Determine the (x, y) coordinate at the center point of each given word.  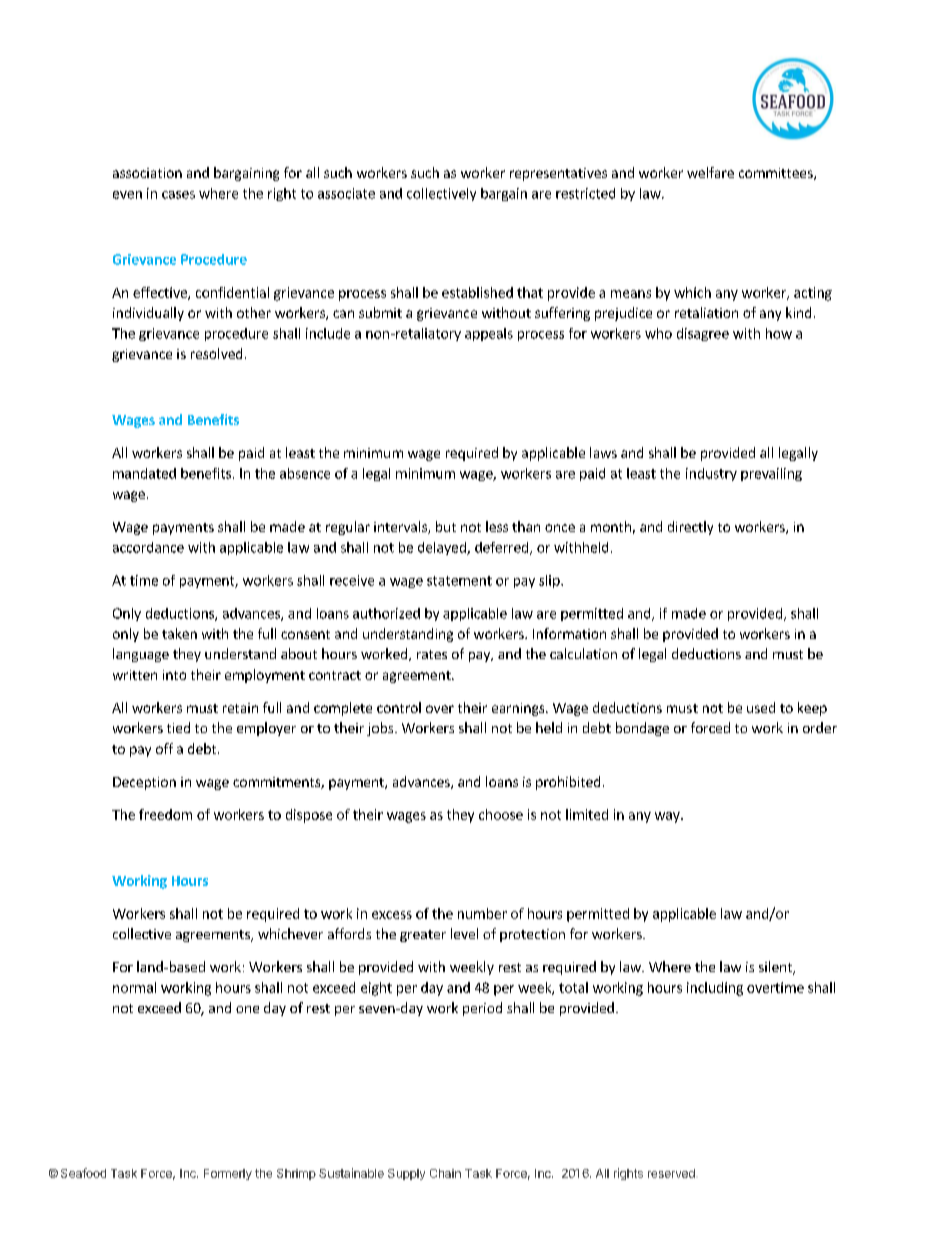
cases (178, 195)
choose (501, 814)
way (668, 817)
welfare (710, 172)
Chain (445, 1173)
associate (346, 193)
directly (690, 528)
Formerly (228, 1174)
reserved (671, 1173)
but (446, 526)
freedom (165, 814)
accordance (148, 547)
